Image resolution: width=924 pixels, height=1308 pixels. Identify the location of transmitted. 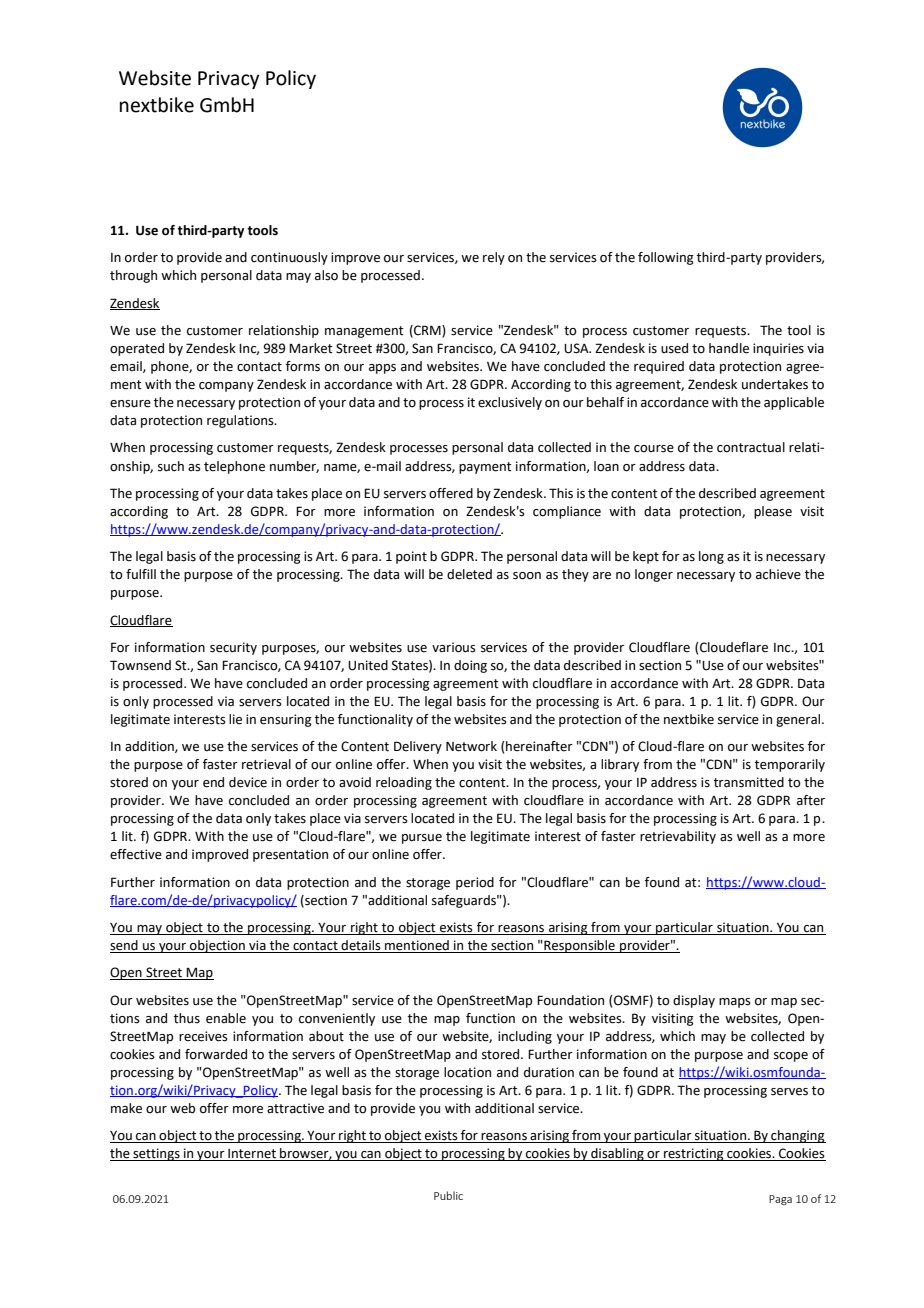
(749, 782).
